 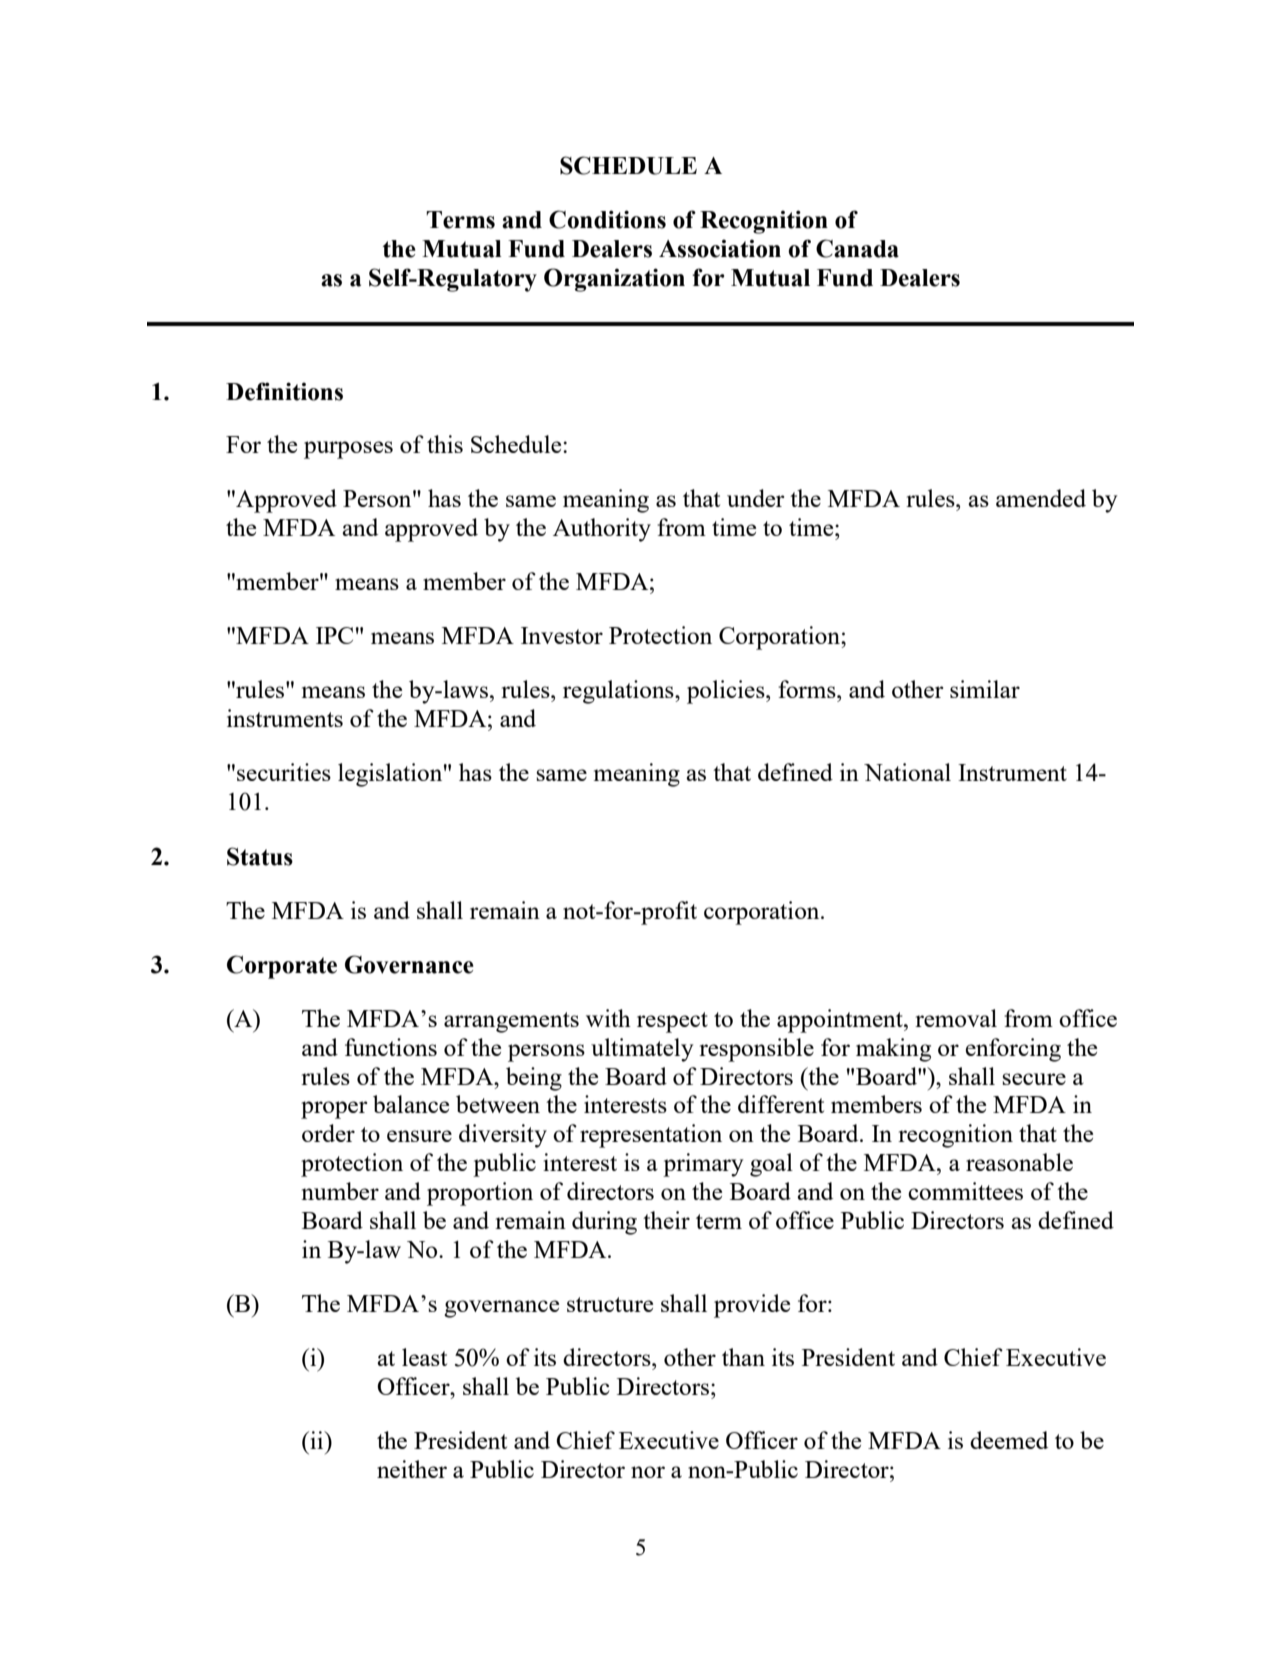 What do you see at coordinates (391, 1047) in the document?
I see `functions` at bounding box center [391, 1047].
